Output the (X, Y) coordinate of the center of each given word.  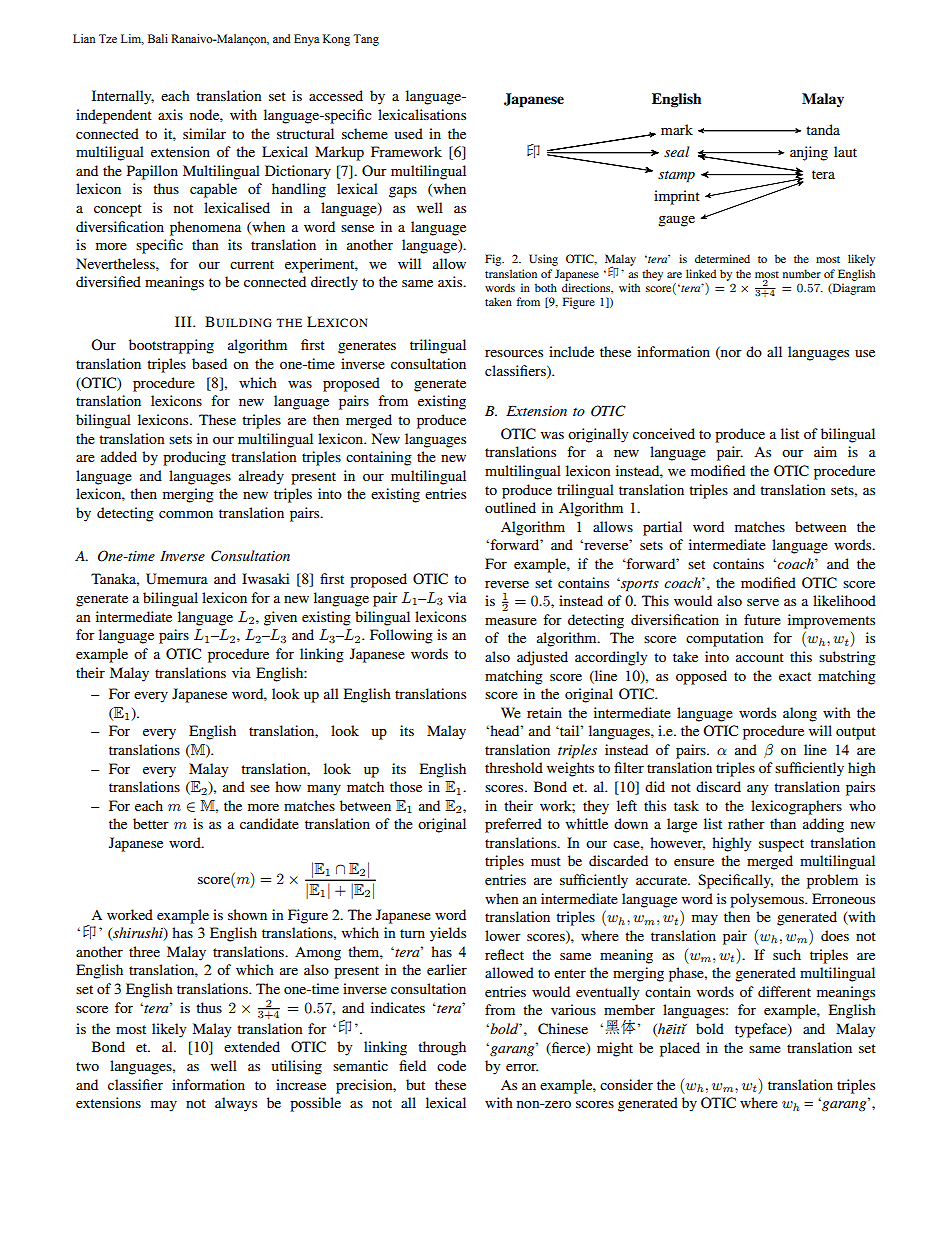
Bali (158, 38)
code (451, 1065)
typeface (762, 1030)
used (408, 133)
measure (511, 621)
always (236, 1104)
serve (763, 602)
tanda (823, 129)
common (186, 514)
